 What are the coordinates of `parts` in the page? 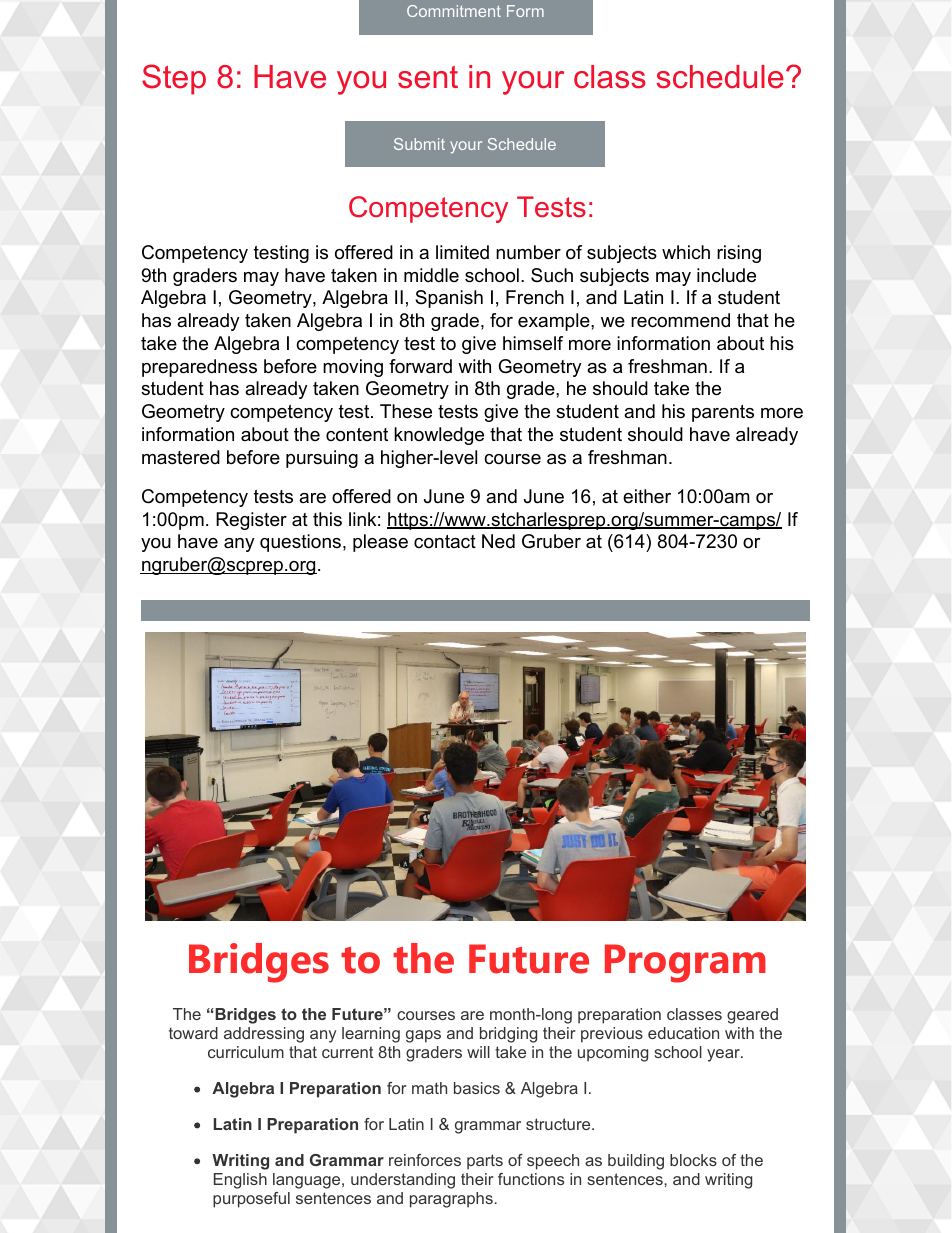 It's located at (485, 1162).
